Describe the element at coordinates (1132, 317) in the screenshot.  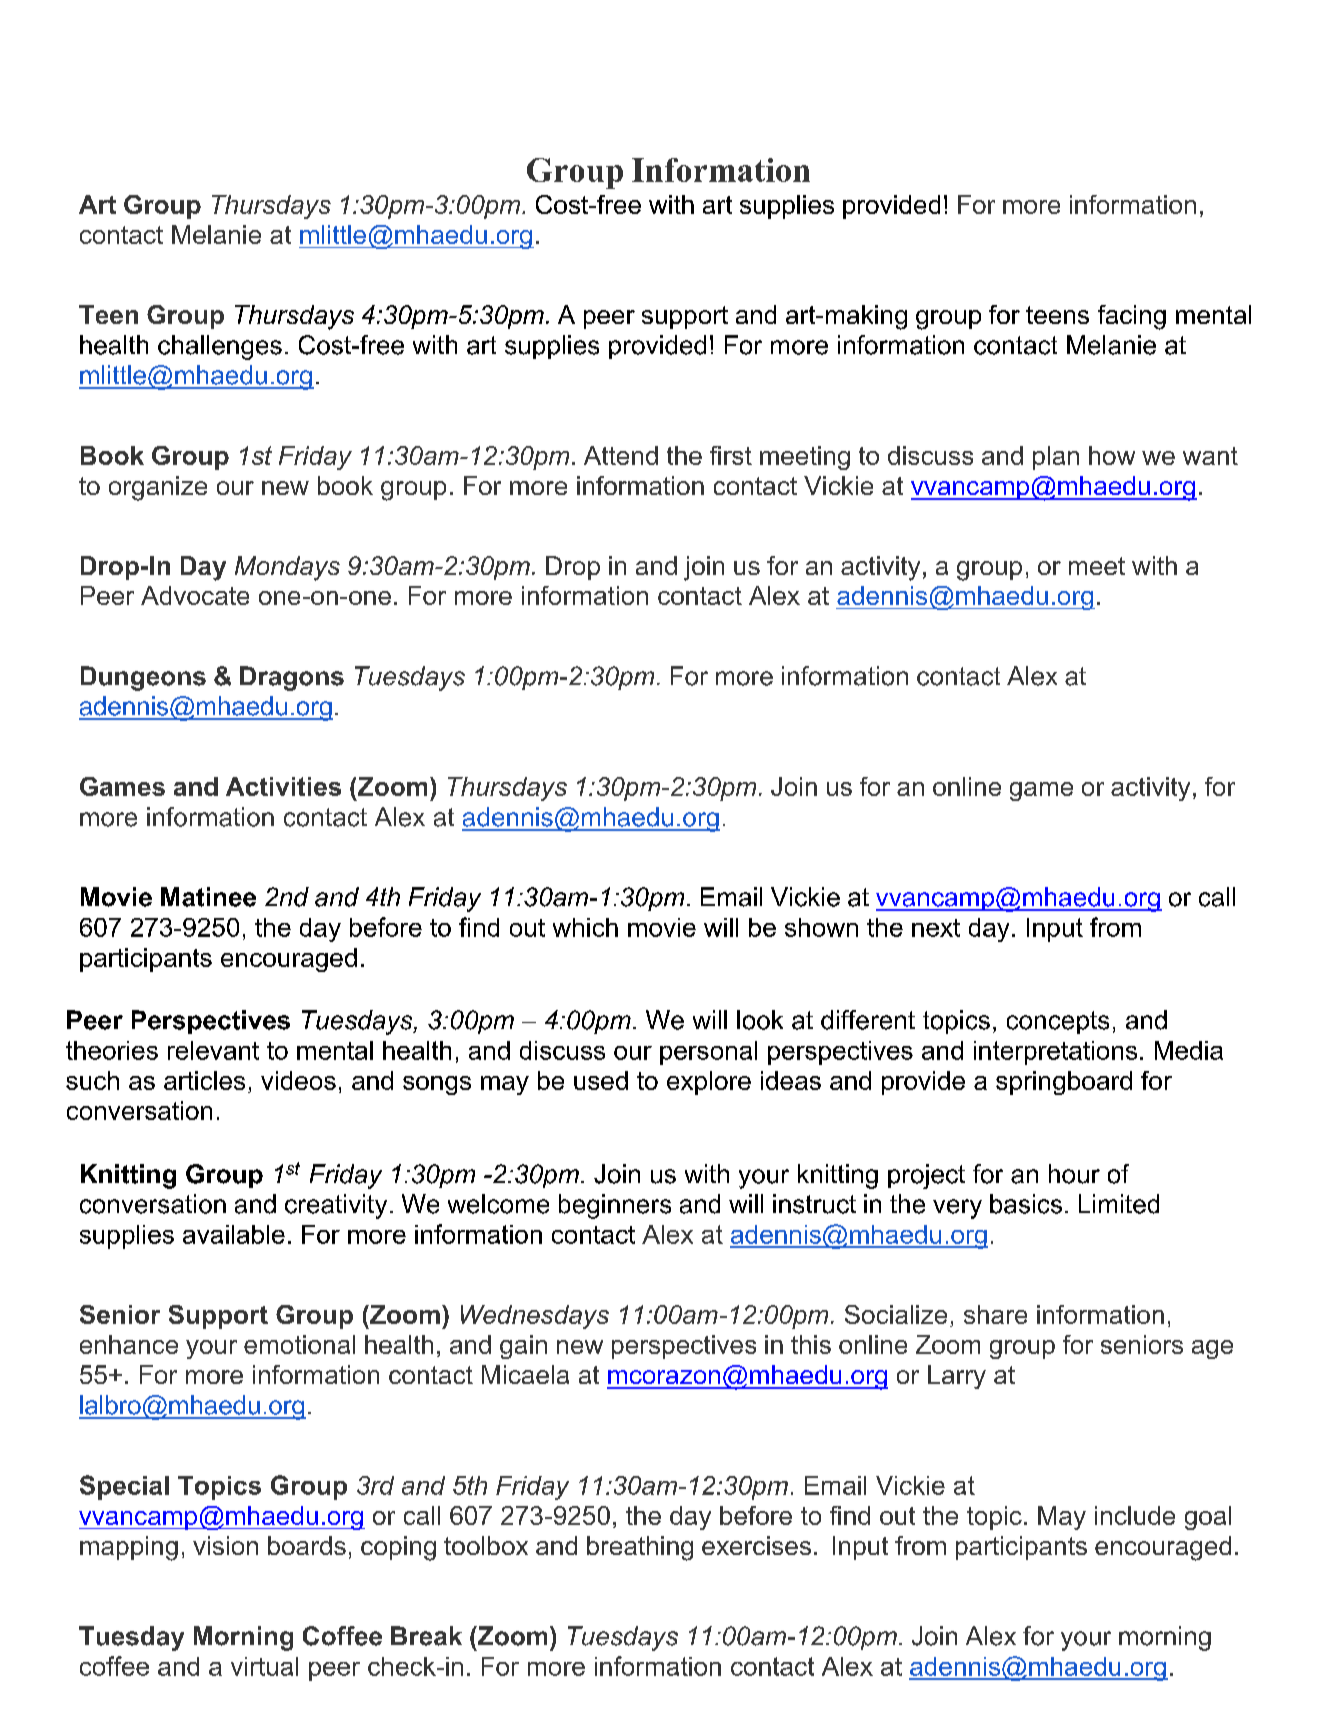
I see `facing` at that location.
